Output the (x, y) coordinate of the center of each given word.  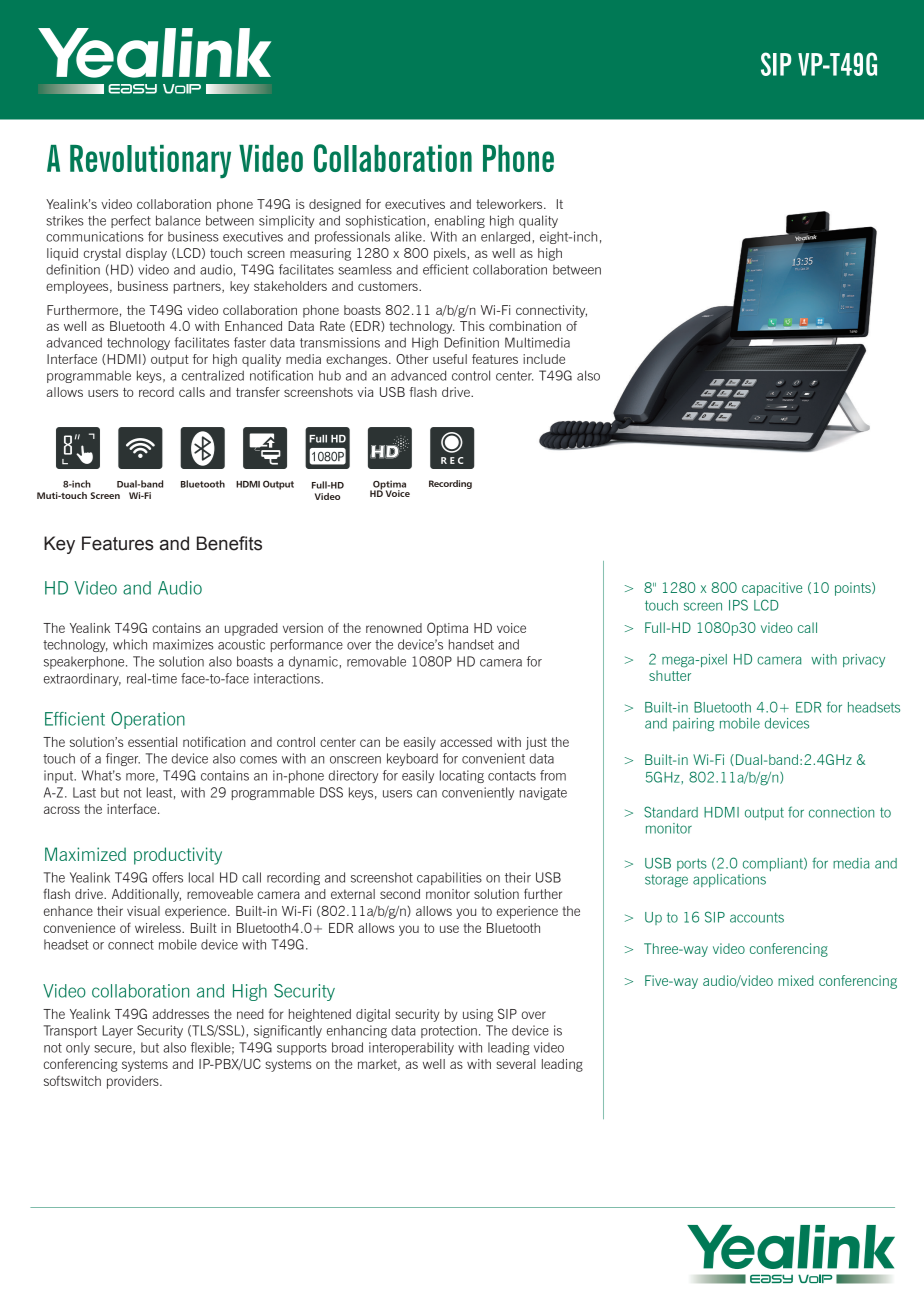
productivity (178, 856)
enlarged (505, 237)
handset (471, 644)
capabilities (449, 878)
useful (450, 359)
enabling (460, 221)
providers (134, 1082)
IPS (738, 605)
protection (449, 1031)
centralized (213, 375)
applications (729, 880)
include (544, 359)
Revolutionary (150, 162)
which (130, 644)
